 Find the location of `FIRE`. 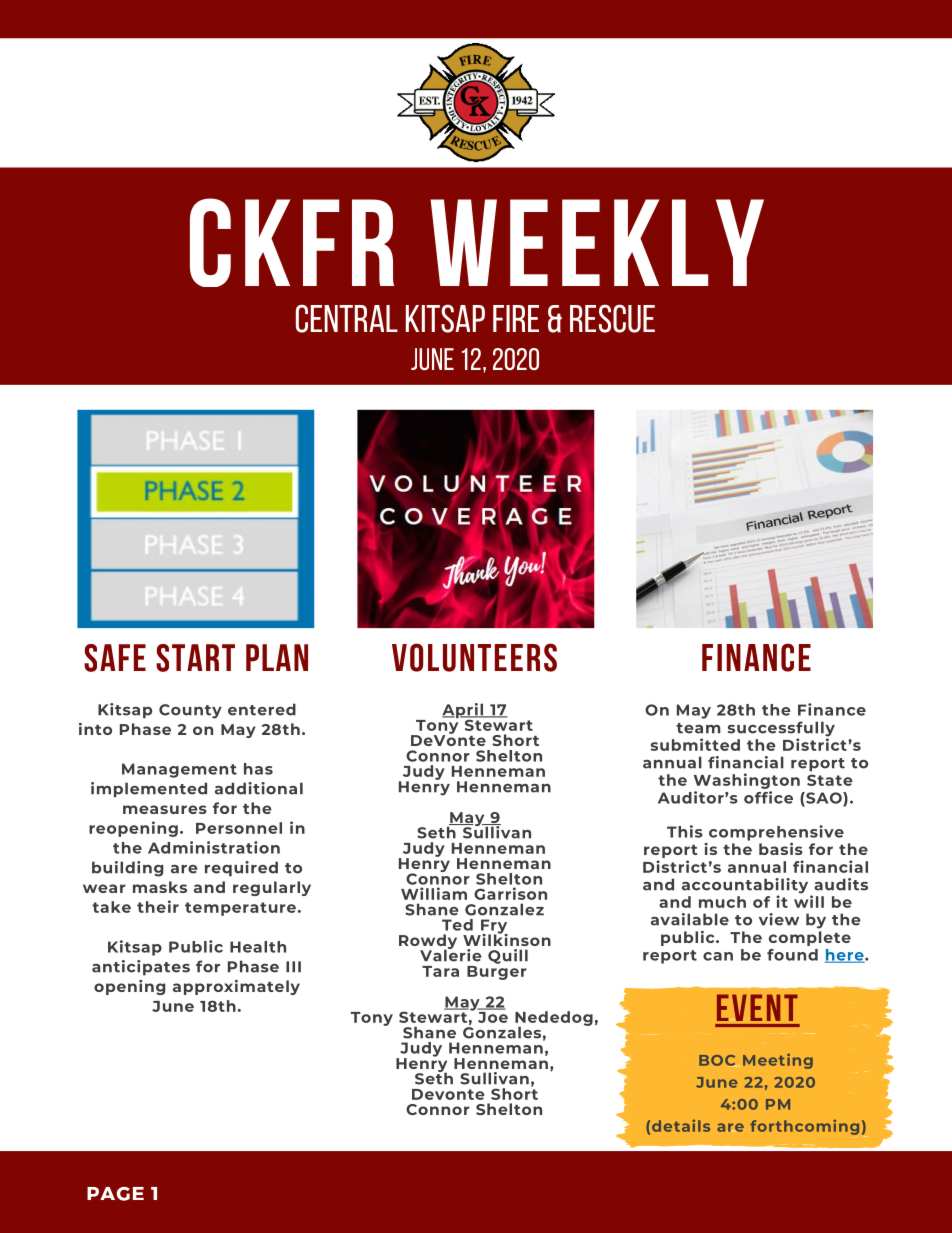

FIRE is located at coordinates (516, 318).
